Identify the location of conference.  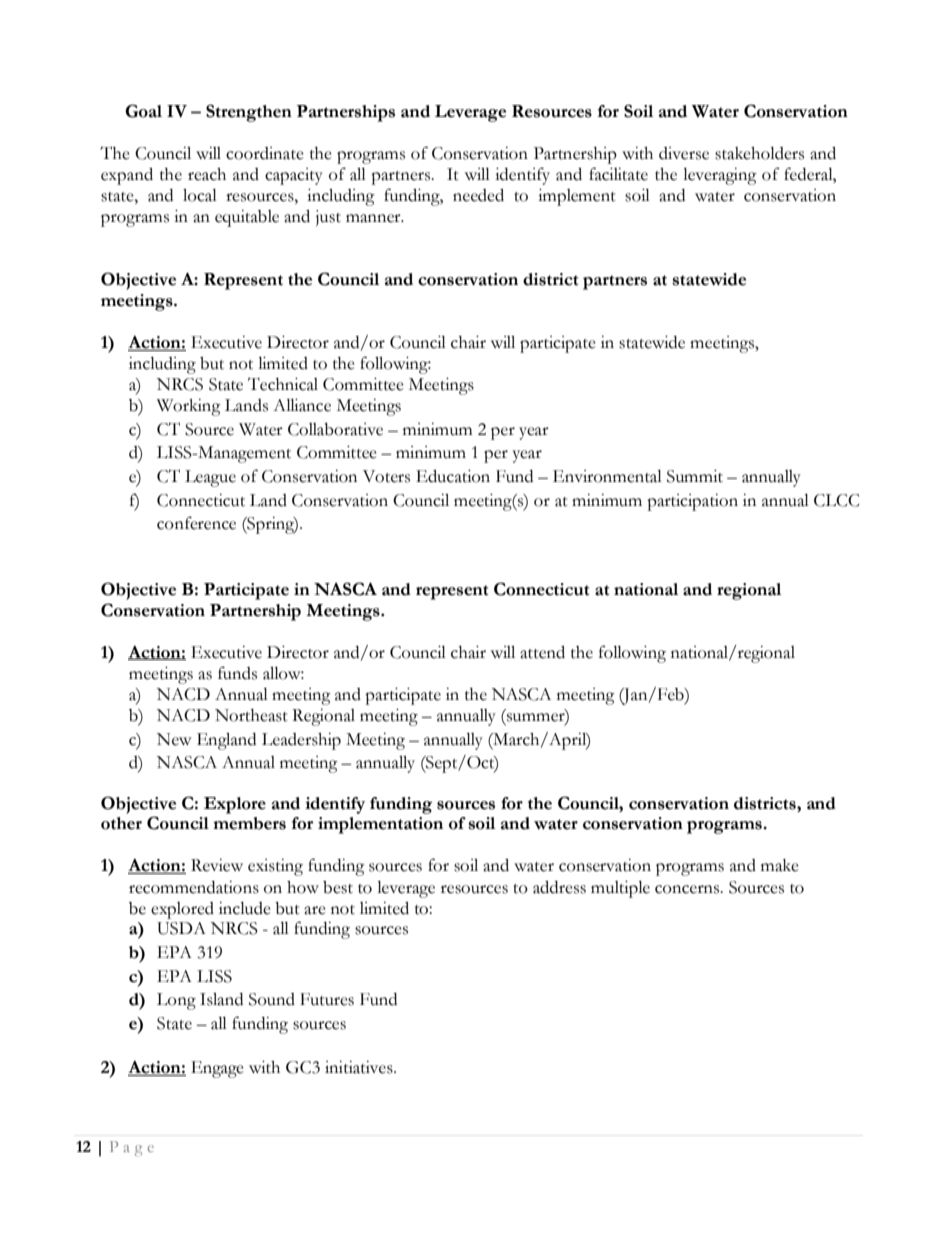
(196, 523).
